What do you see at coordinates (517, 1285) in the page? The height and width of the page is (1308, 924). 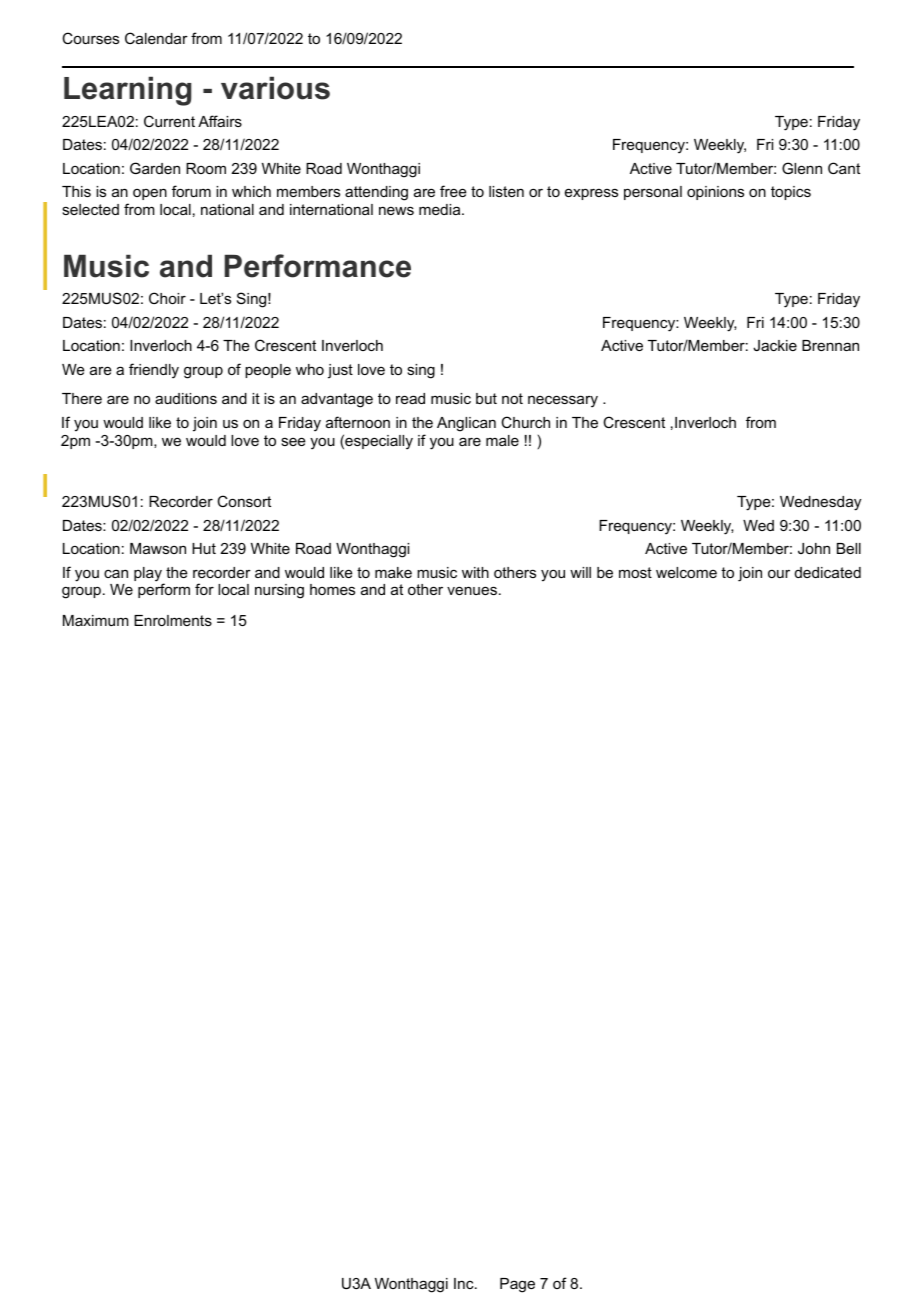 I see `Page` at bounding box center [517, 1285].
